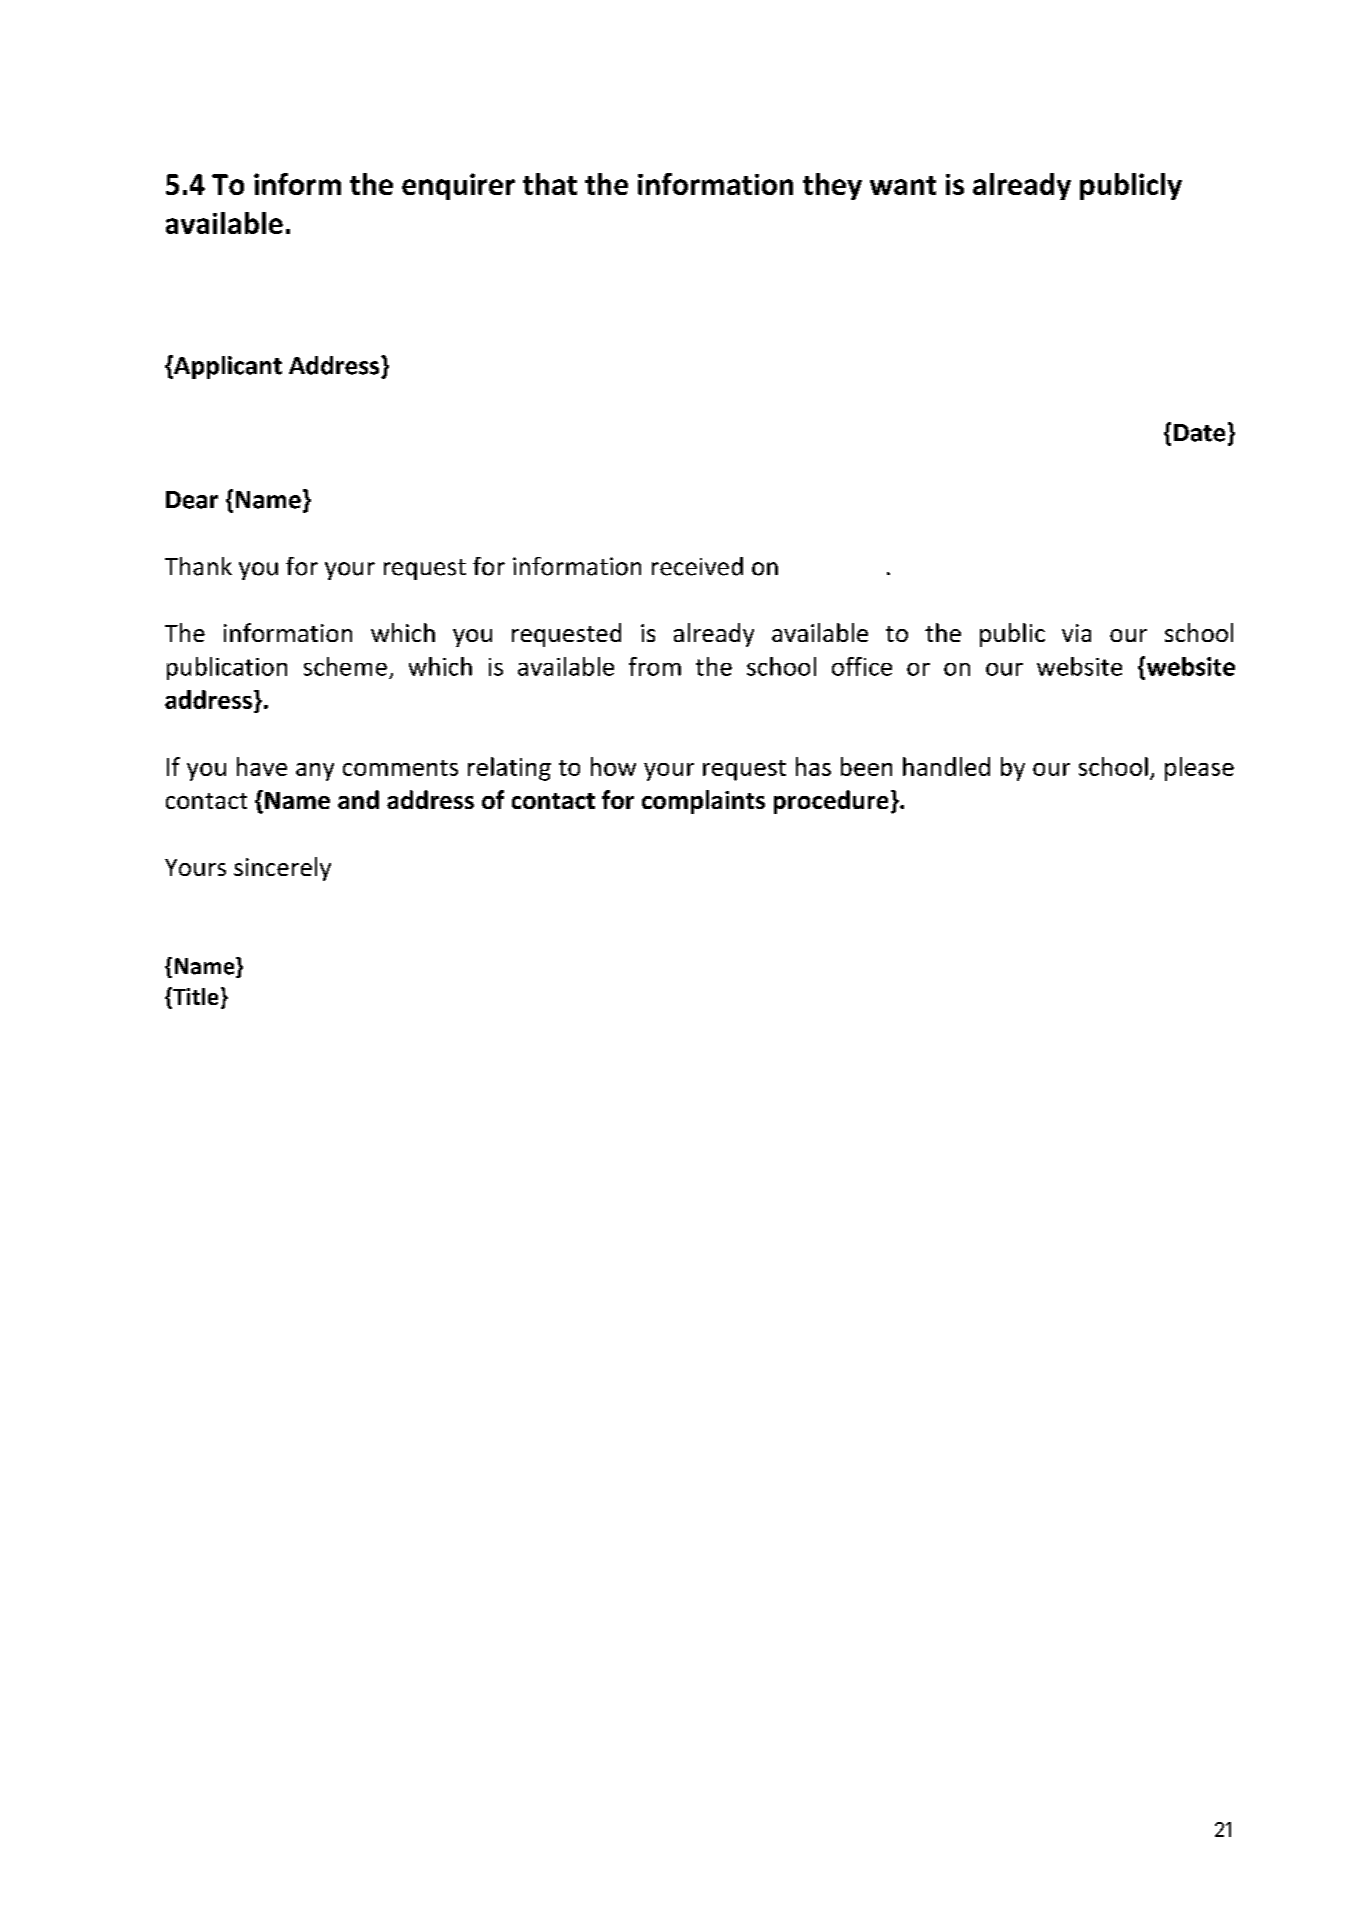 Image resolution: width=1359 pixels, height=1922 pixels. I want to click on scheme, so click(345, 666).
